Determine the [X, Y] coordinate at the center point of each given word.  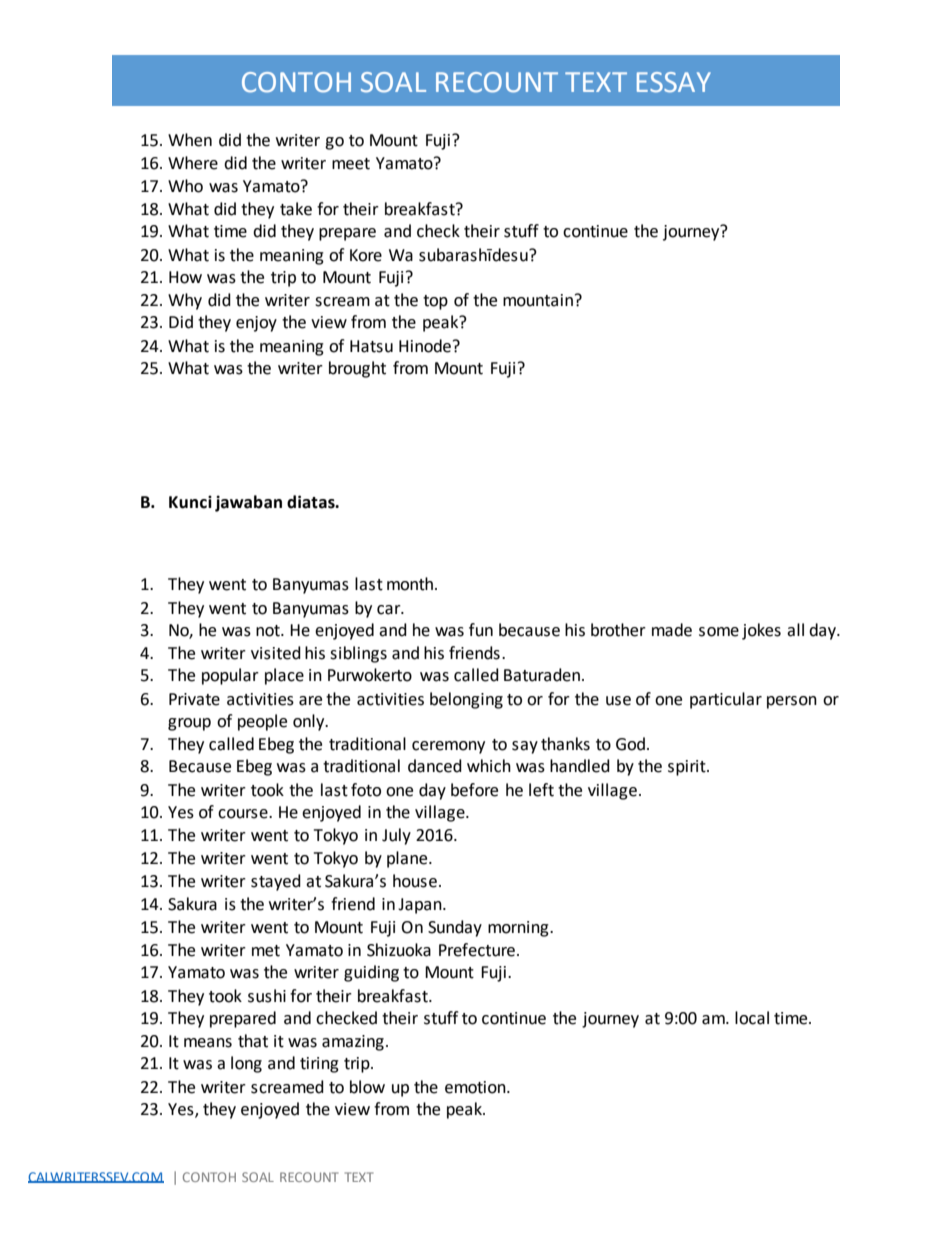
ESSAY [674, 82]
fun [481, 630]
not [269, 631]
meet [351, 164]
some [719, 632]
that [253, 1041]
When [190, 140]
